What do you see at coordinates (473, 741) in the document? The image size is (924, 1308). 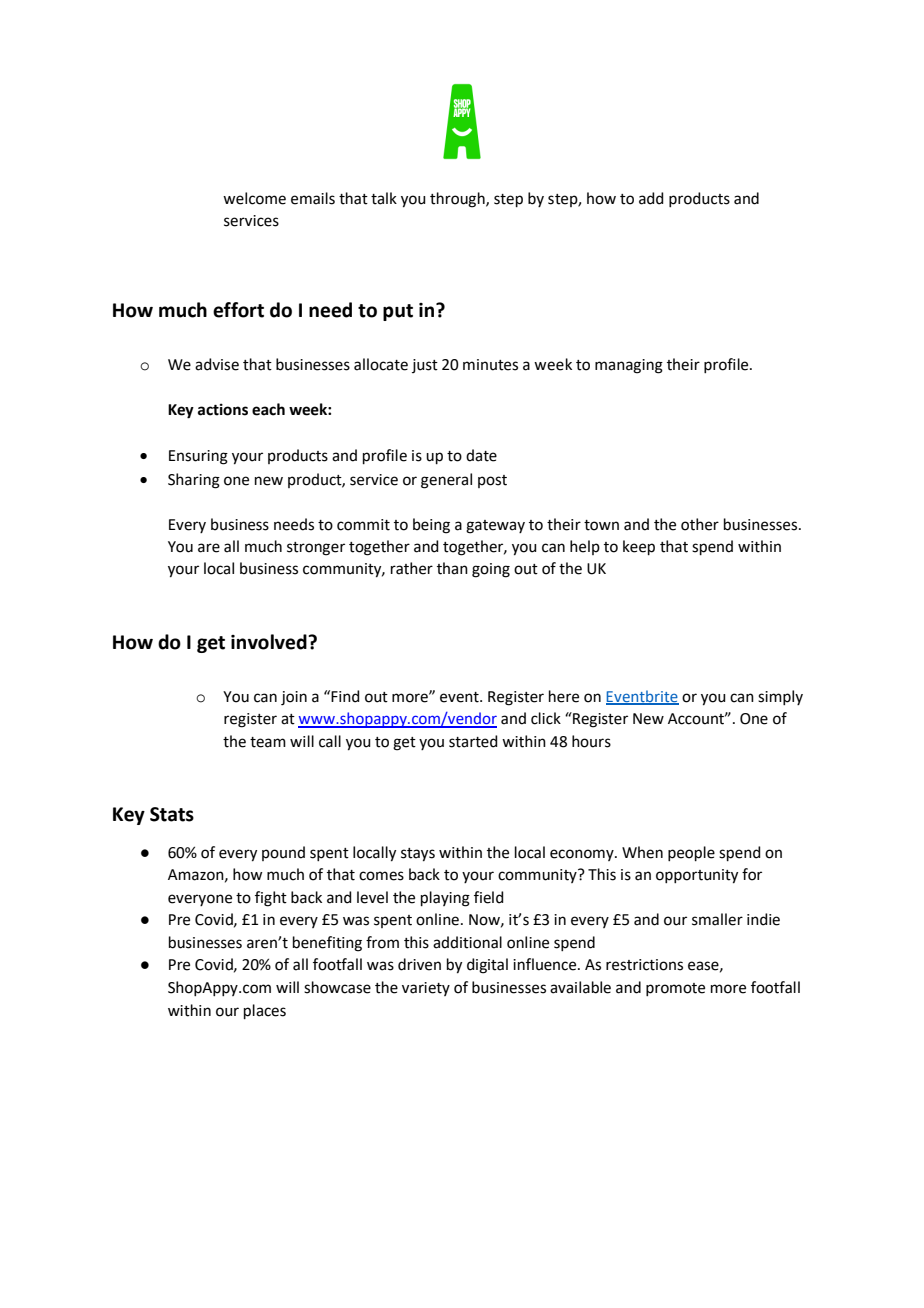 I see `started` at bounding box center [473, 741].
